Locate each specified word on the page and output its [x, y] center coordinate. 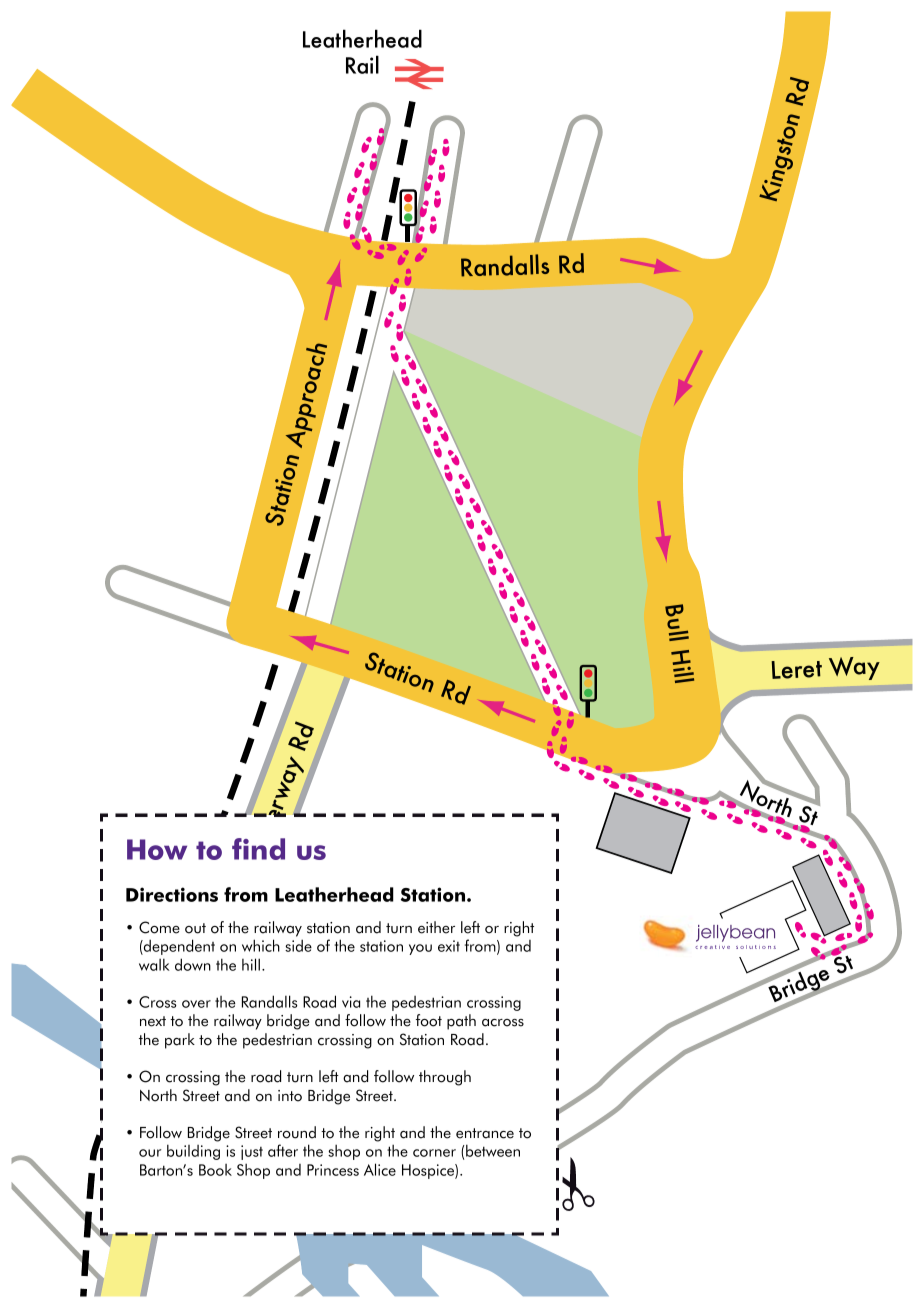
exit [449, 946]
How [157, 849]
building [193, 1152]
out [195, 928]
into [290, 1096]
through [445, 1078]
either [436, 927]
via [351, 1002]
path [461, 1022]
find [258, 849]
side [298, 945]
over [196, 1004]
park [180, 1041]
